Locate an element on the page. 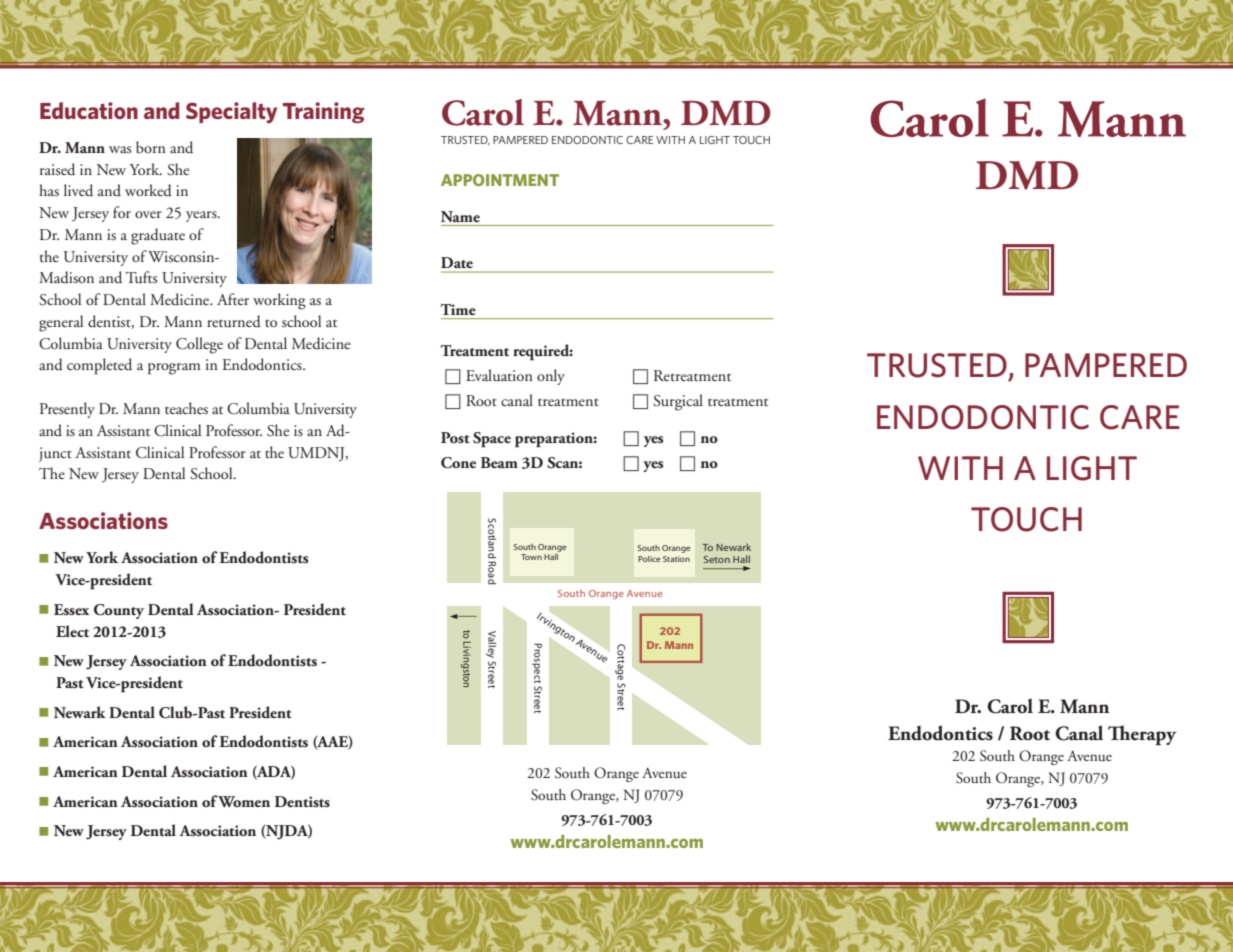 This page has height=952, width=1233. County is located at coordinates (119, 611).
